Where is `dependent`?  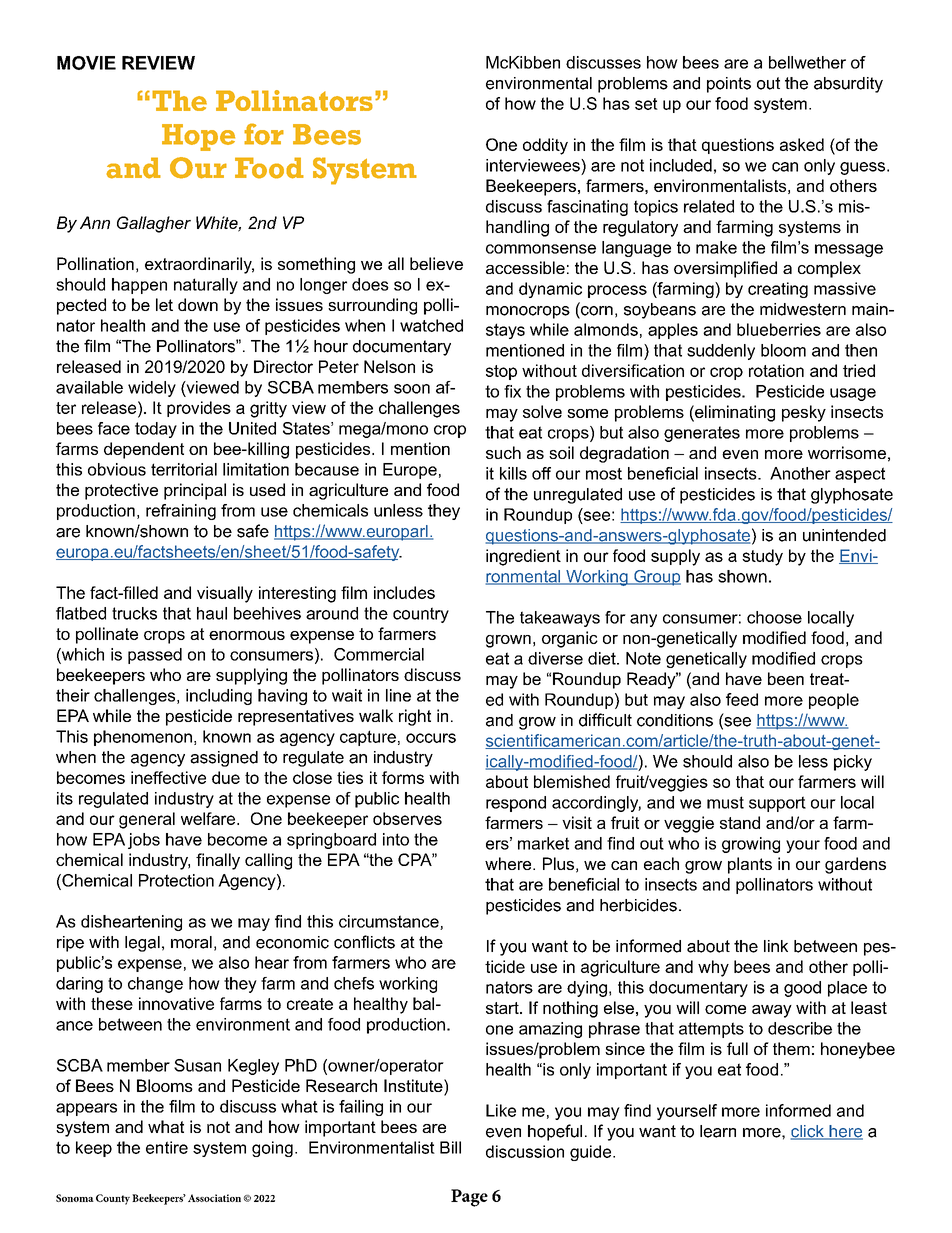 dependent is located at coordinates (144, 450).
